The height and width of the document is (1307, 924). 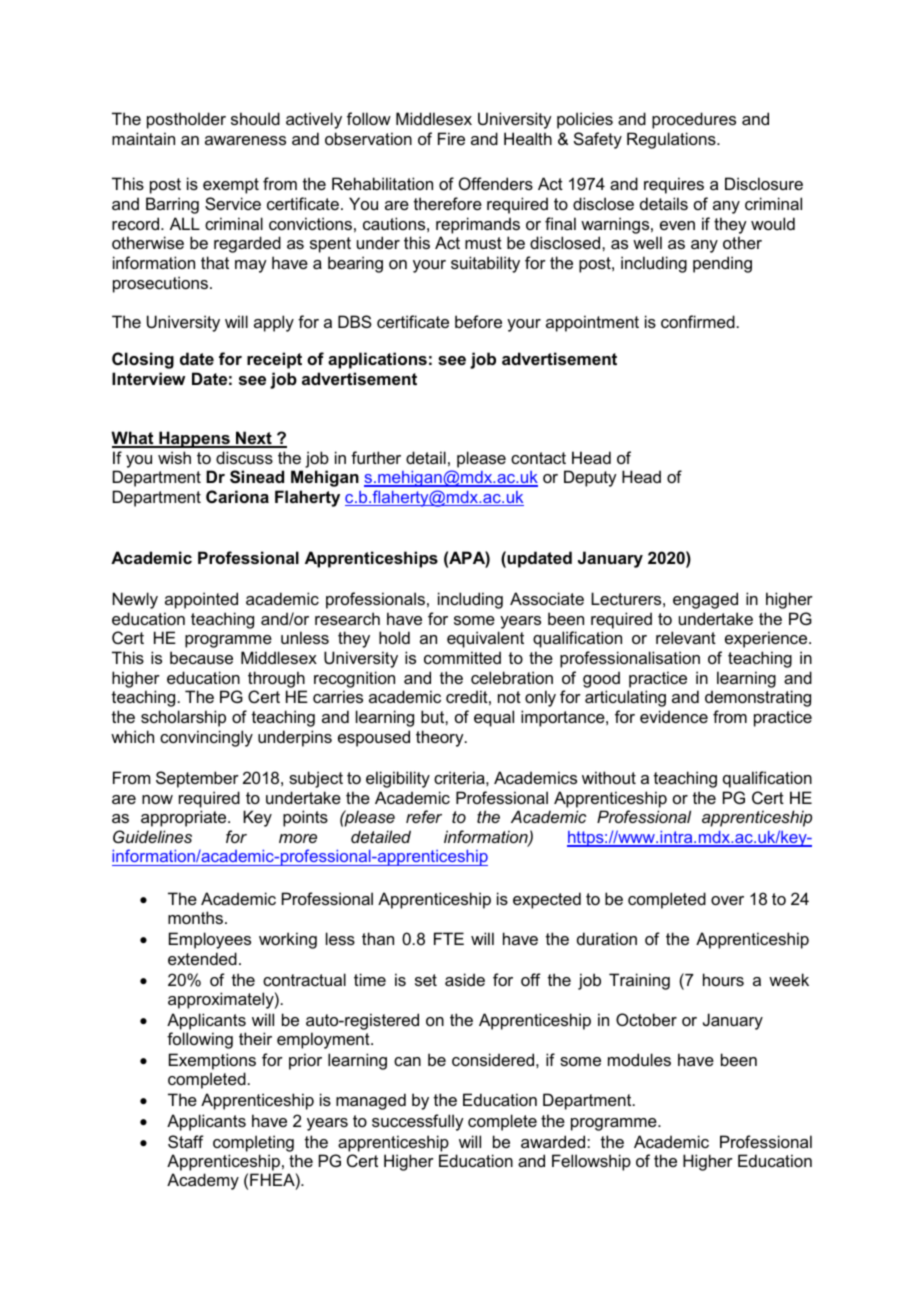 I want to click on Regulations, so click(x=672, y=140).
